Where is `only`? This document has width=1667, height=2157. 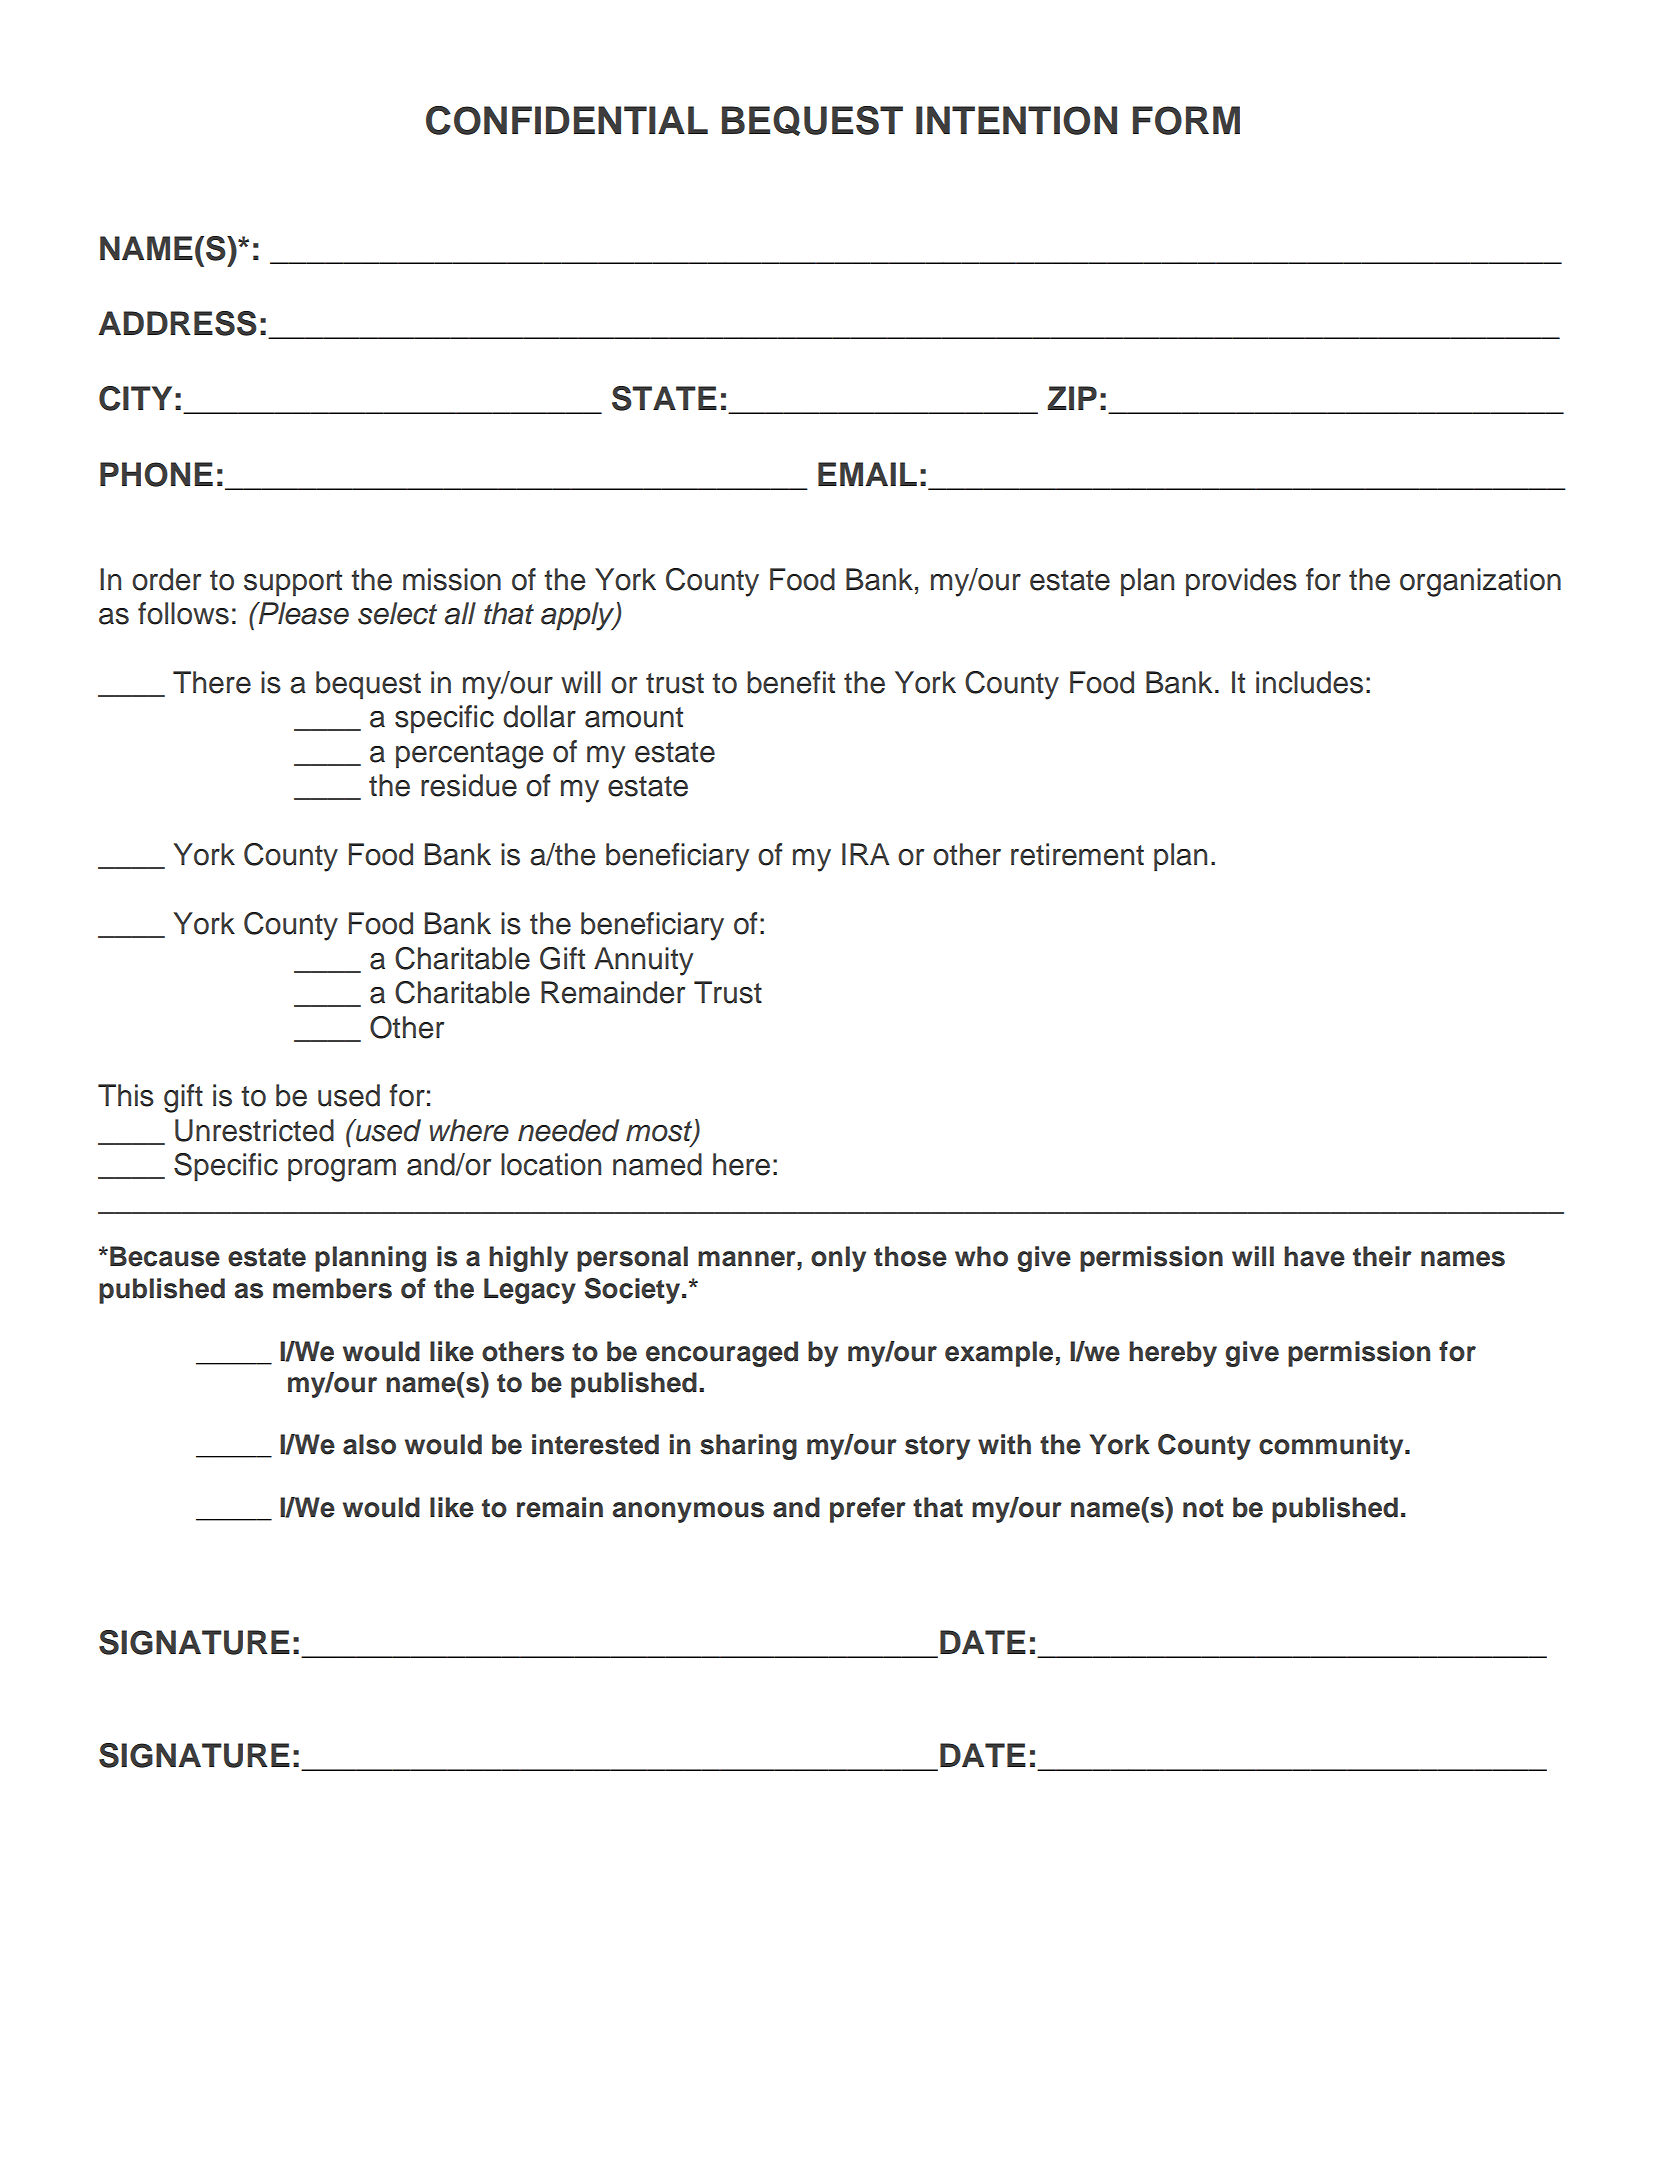 only is located at coordinates (838, 1259).
